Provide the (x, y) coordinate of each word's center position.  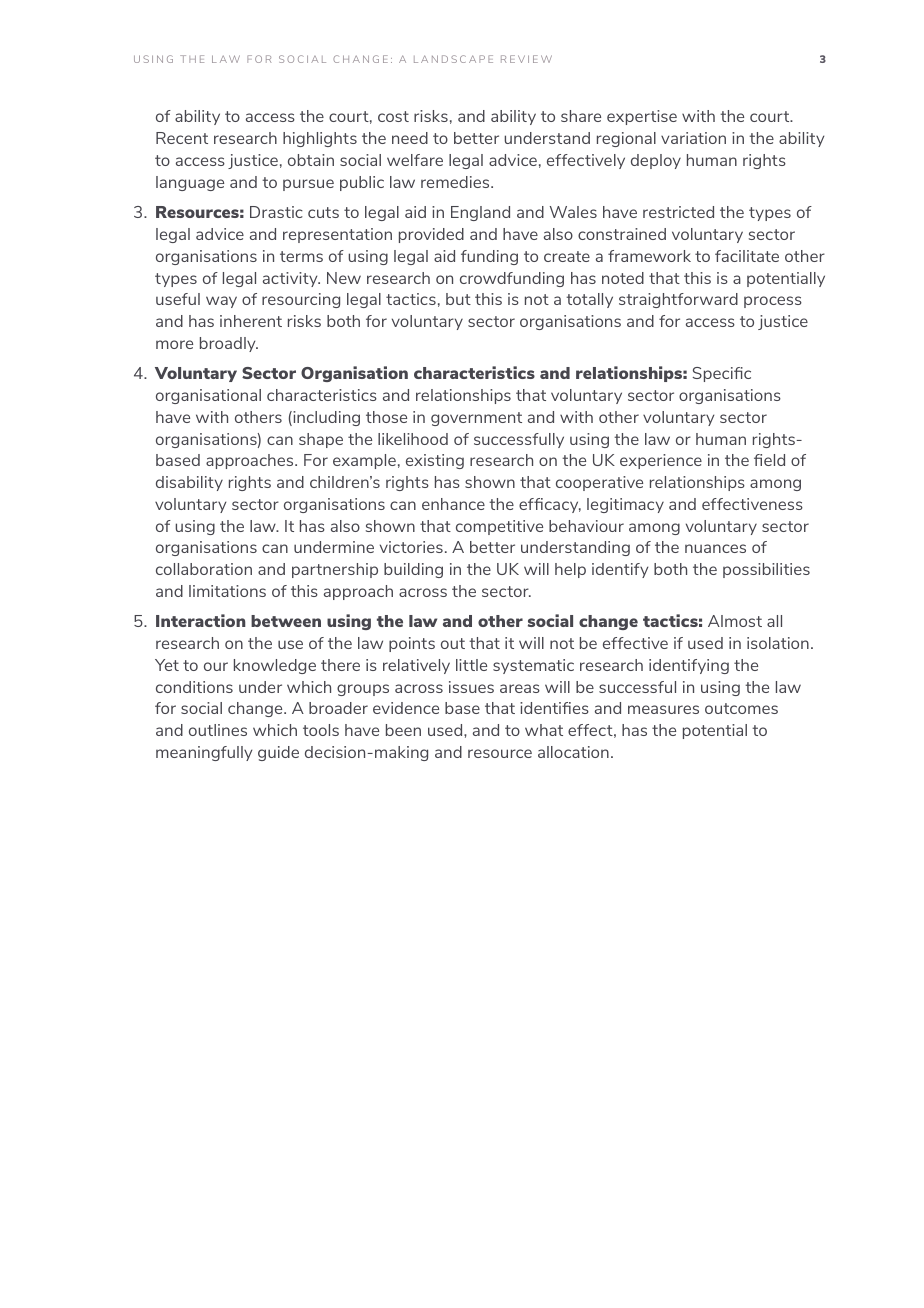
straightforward (678, 300)
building (413, 570)
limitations (227, 591)
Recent (182, 138)
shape (321, 440)
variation (693, 138)
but (458, 299)
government (476, 419)
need (410, 138)
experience (661, 461)
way (221, 302)
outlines (218, 730)
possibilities (766, 570)
